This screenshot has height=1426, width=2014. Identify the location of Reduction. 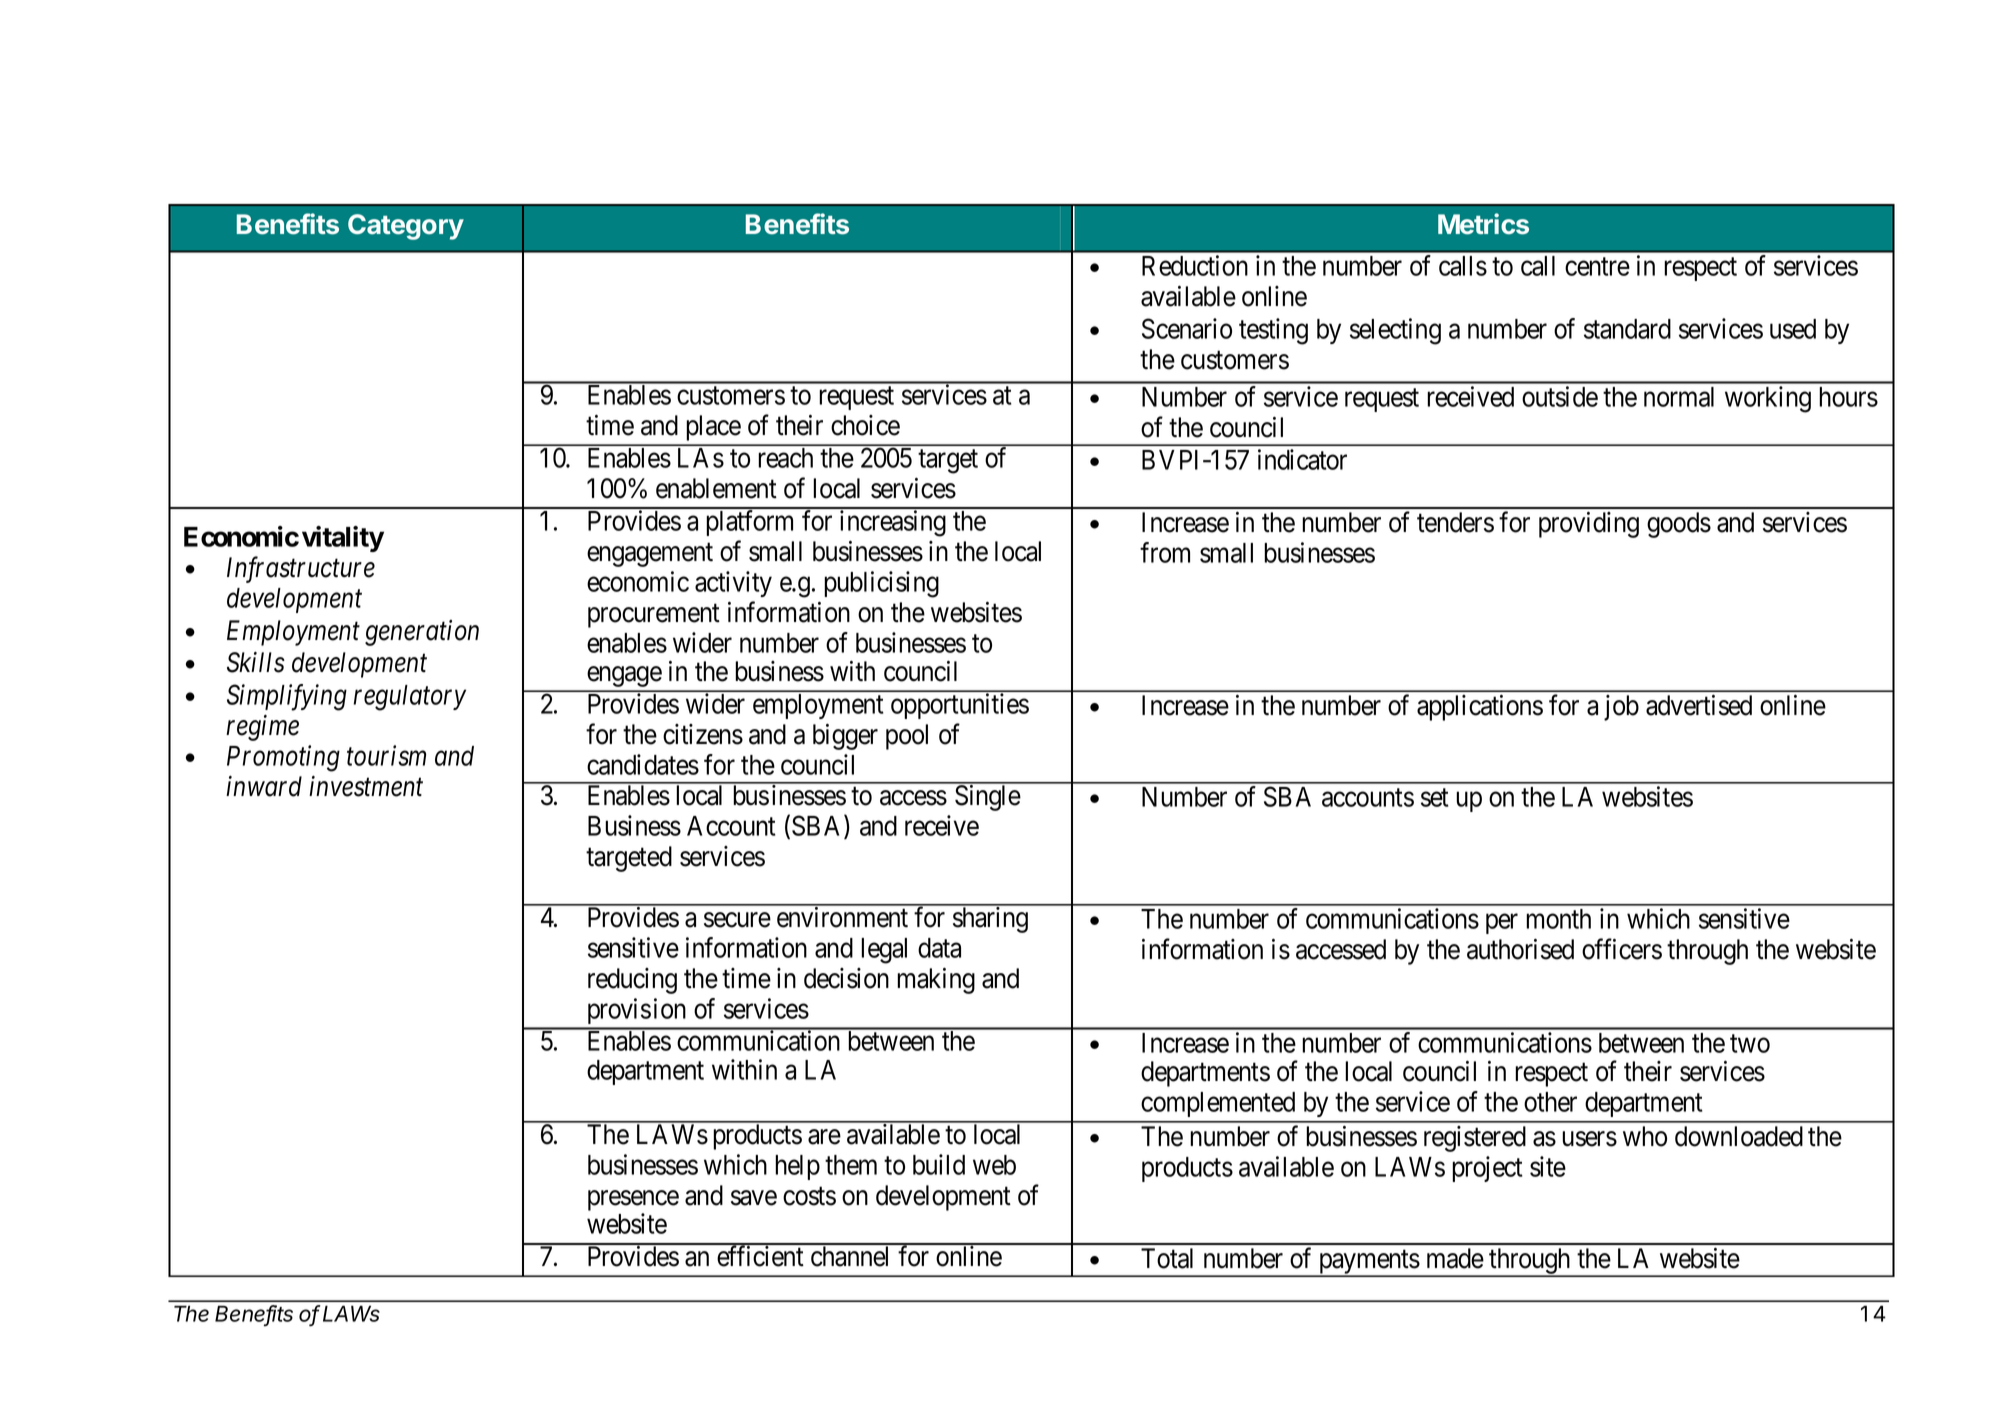
(1195, 265).
